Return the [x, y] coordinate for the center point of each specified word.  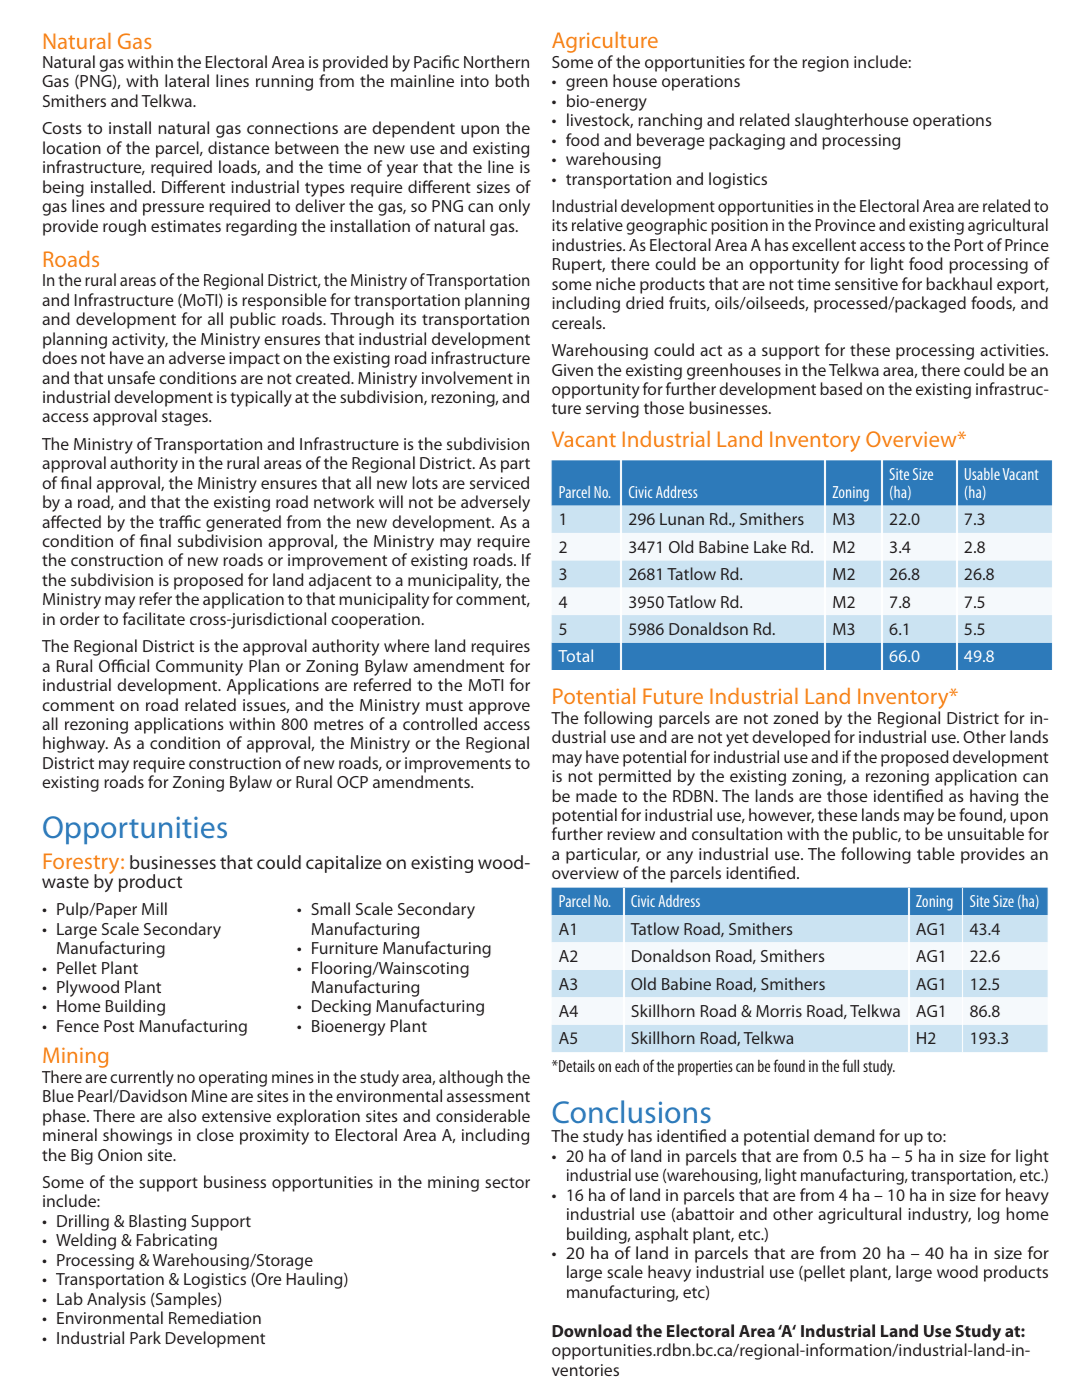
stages [186, 418]
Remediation [215, 1317]
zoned [795, 717]
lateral [187, 80]
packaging [747, 141]
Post [119, 1026]
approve [499, 708]
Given [572, 370]
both [512, 80]
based [841, 388]
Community [199, 668]
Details [576, 1065]
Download [592, 1330]
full [851, 1065]
